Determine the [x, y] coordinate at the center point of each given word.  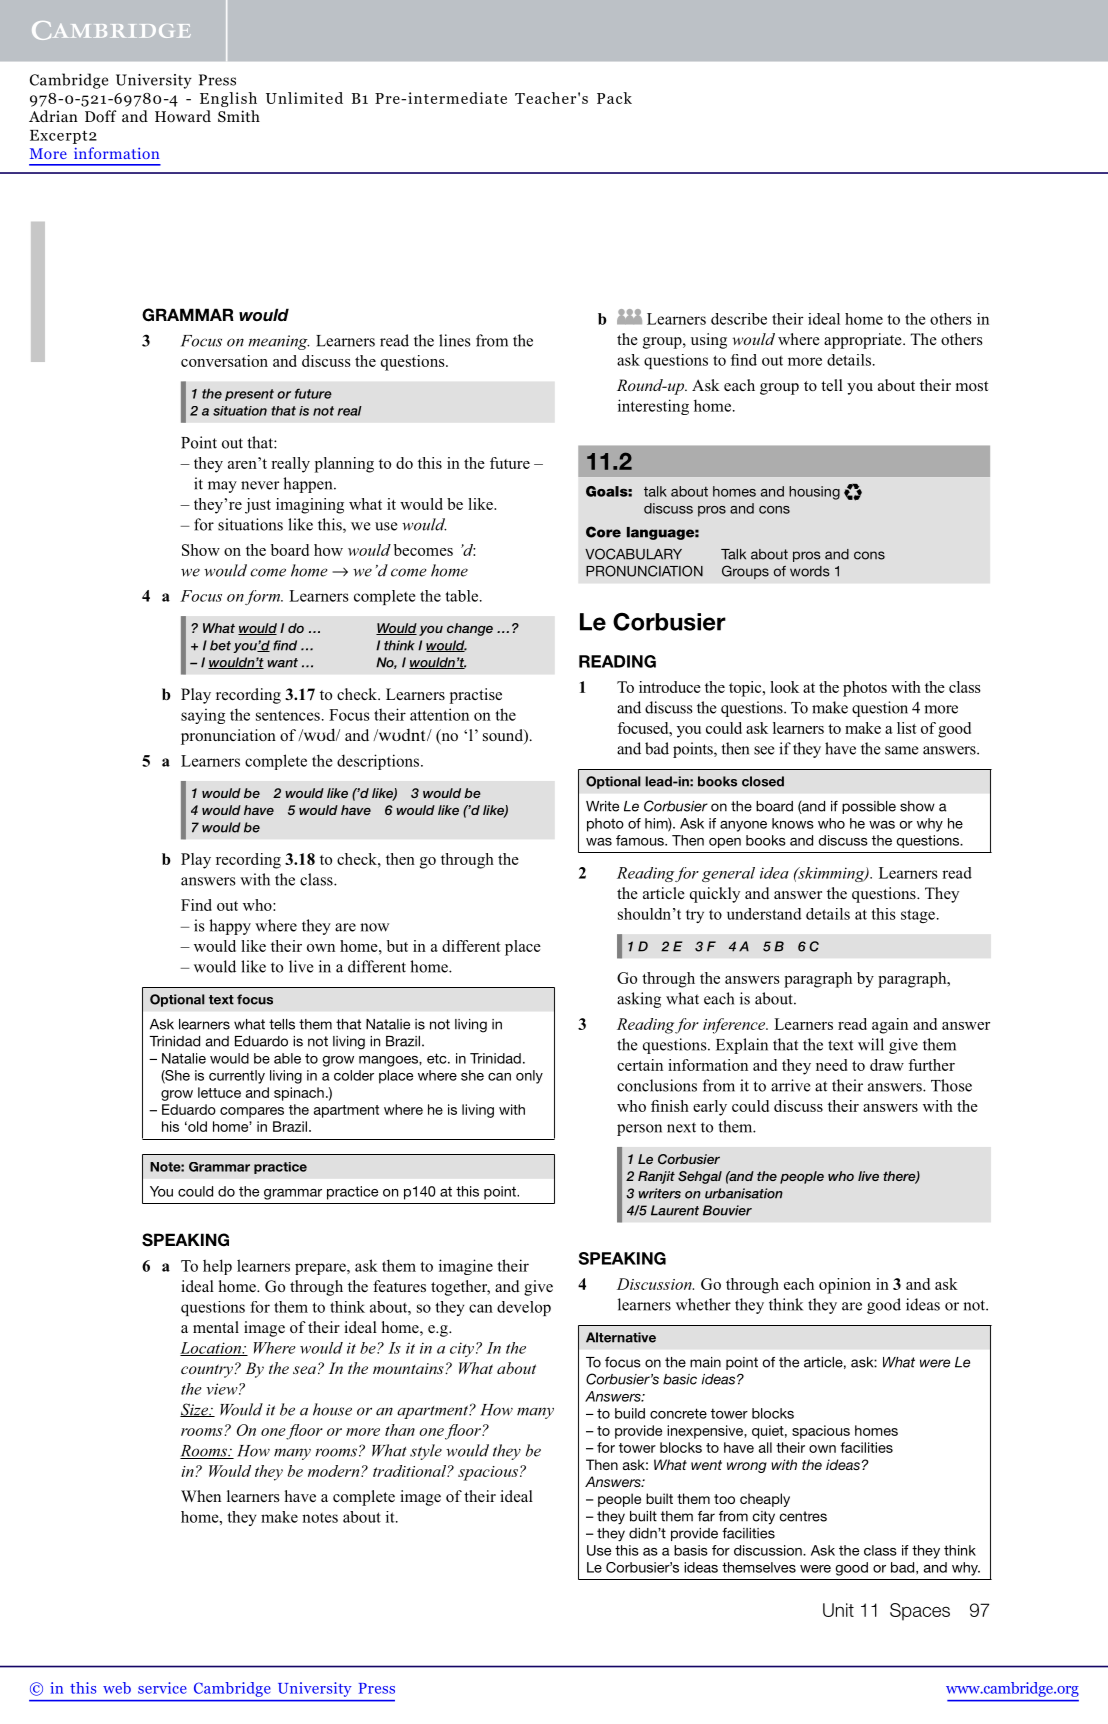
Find [196, 905]
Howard [183, 116]
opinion [845, 1286]
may [222, 487]
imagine [466, 1267]
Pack [614, 98]
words [809, 571]
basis [691, 1550]
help [217, 1267]
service [162, 1688]
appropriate [864, 341]
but [397, 946]
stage [918, 916]
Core [603, 532]
